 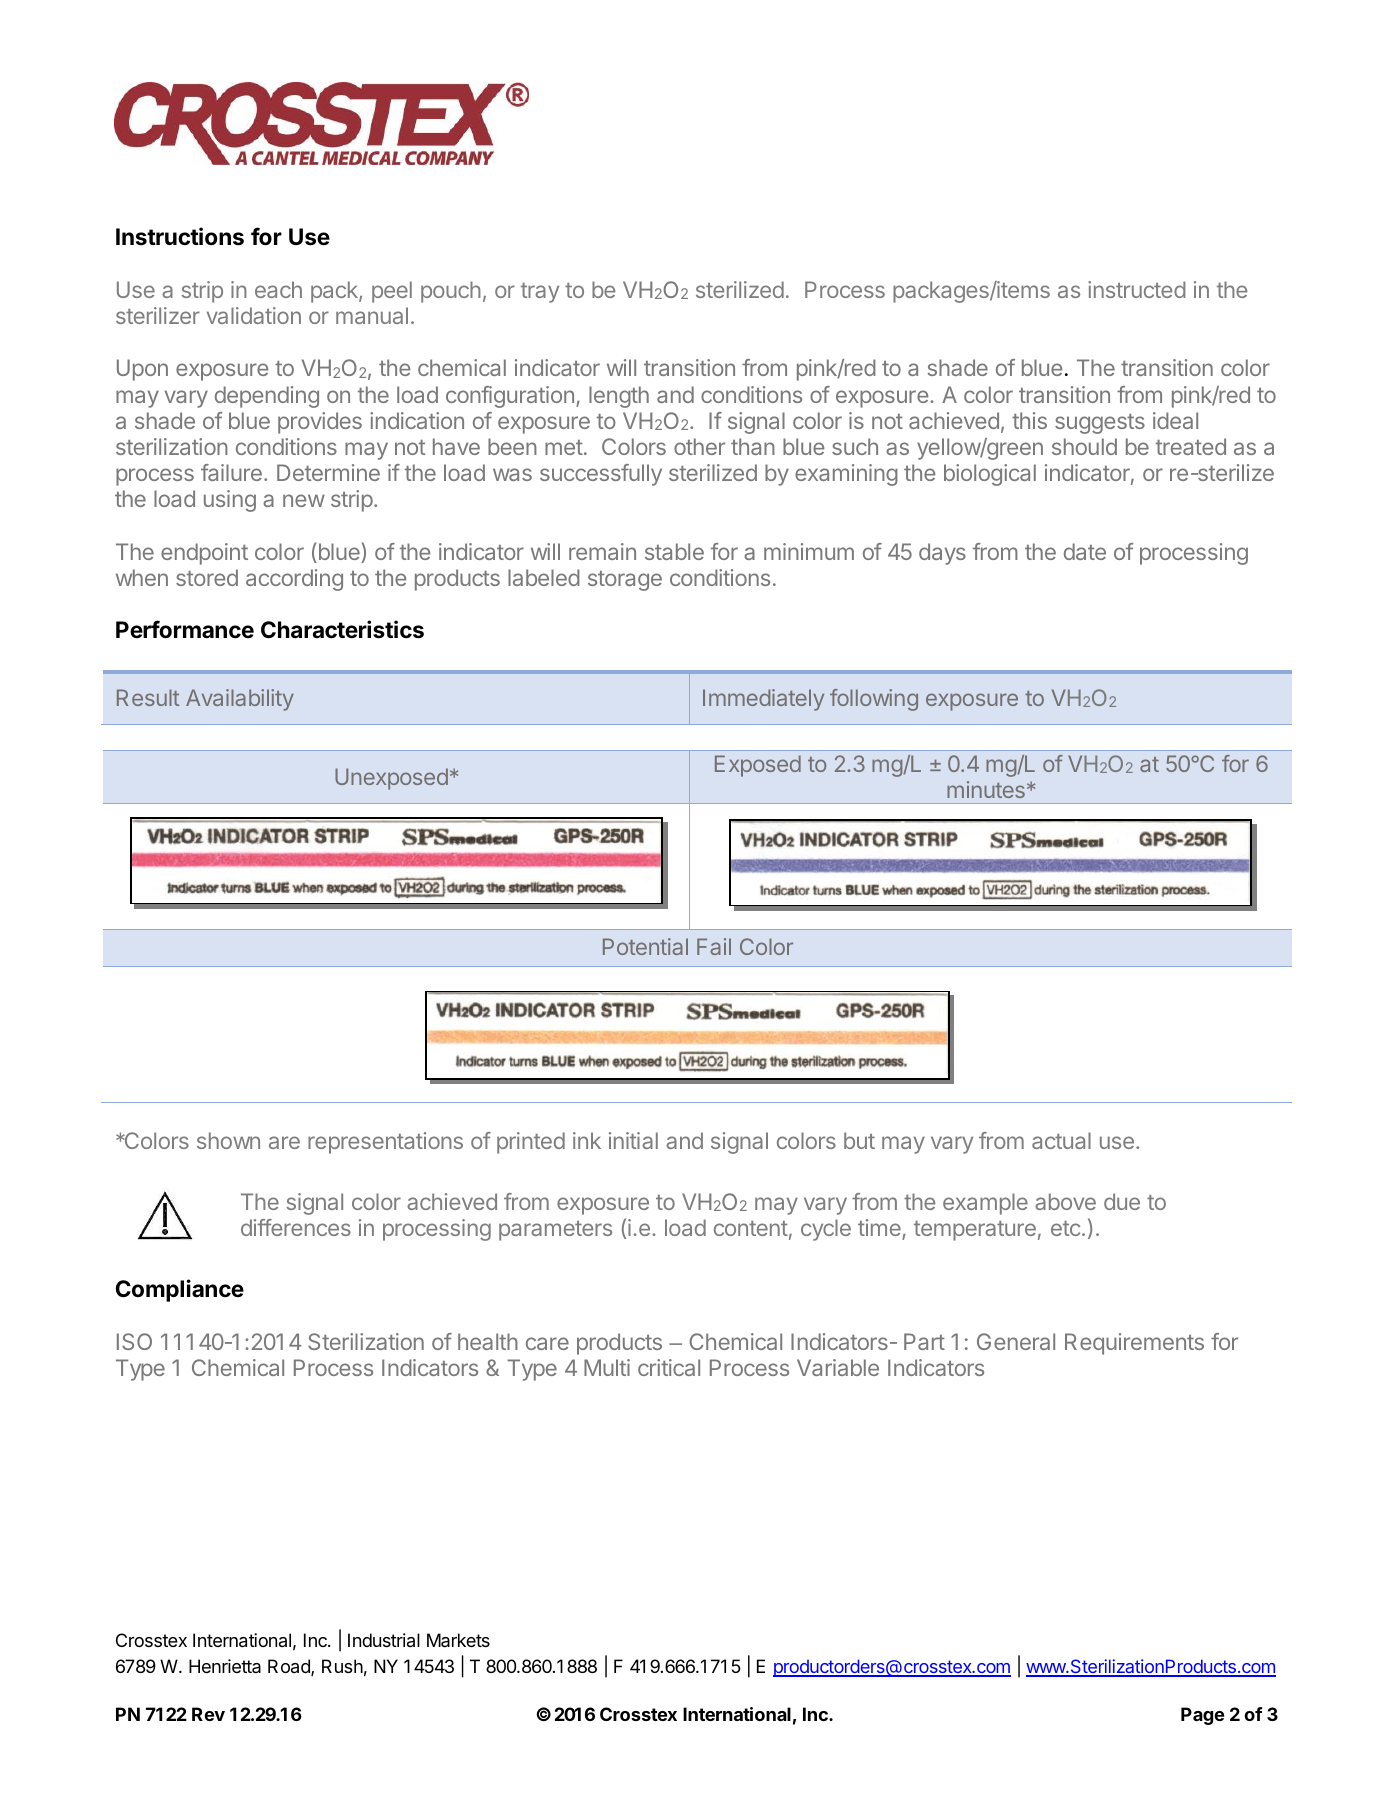 What do you see at coordinates (278, 289) in the screenshot?
I see `each` at bounding box center [278, 289].
